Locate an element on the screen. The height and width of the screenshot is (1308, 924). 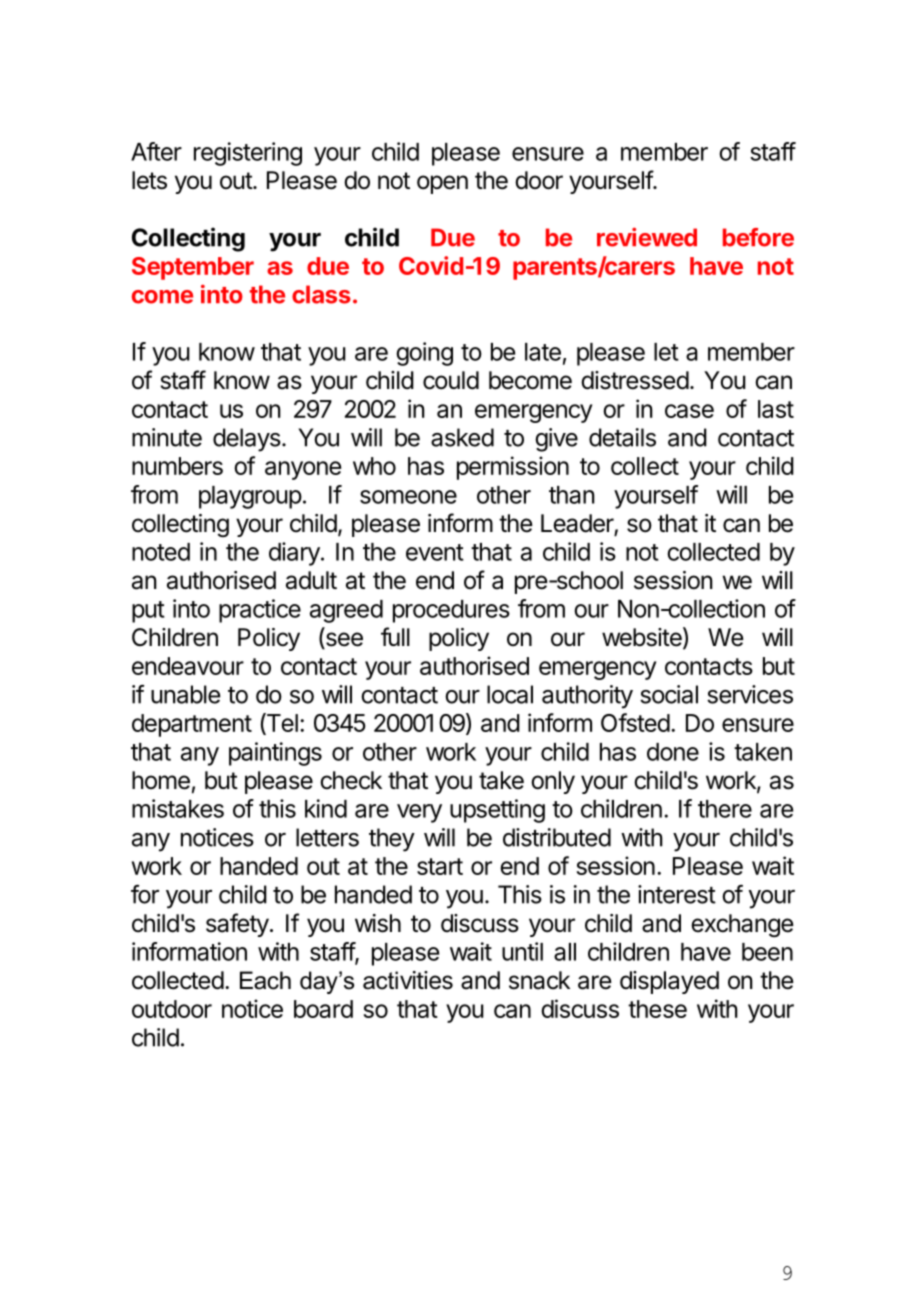
registering is located at coordinates (248, 154).
